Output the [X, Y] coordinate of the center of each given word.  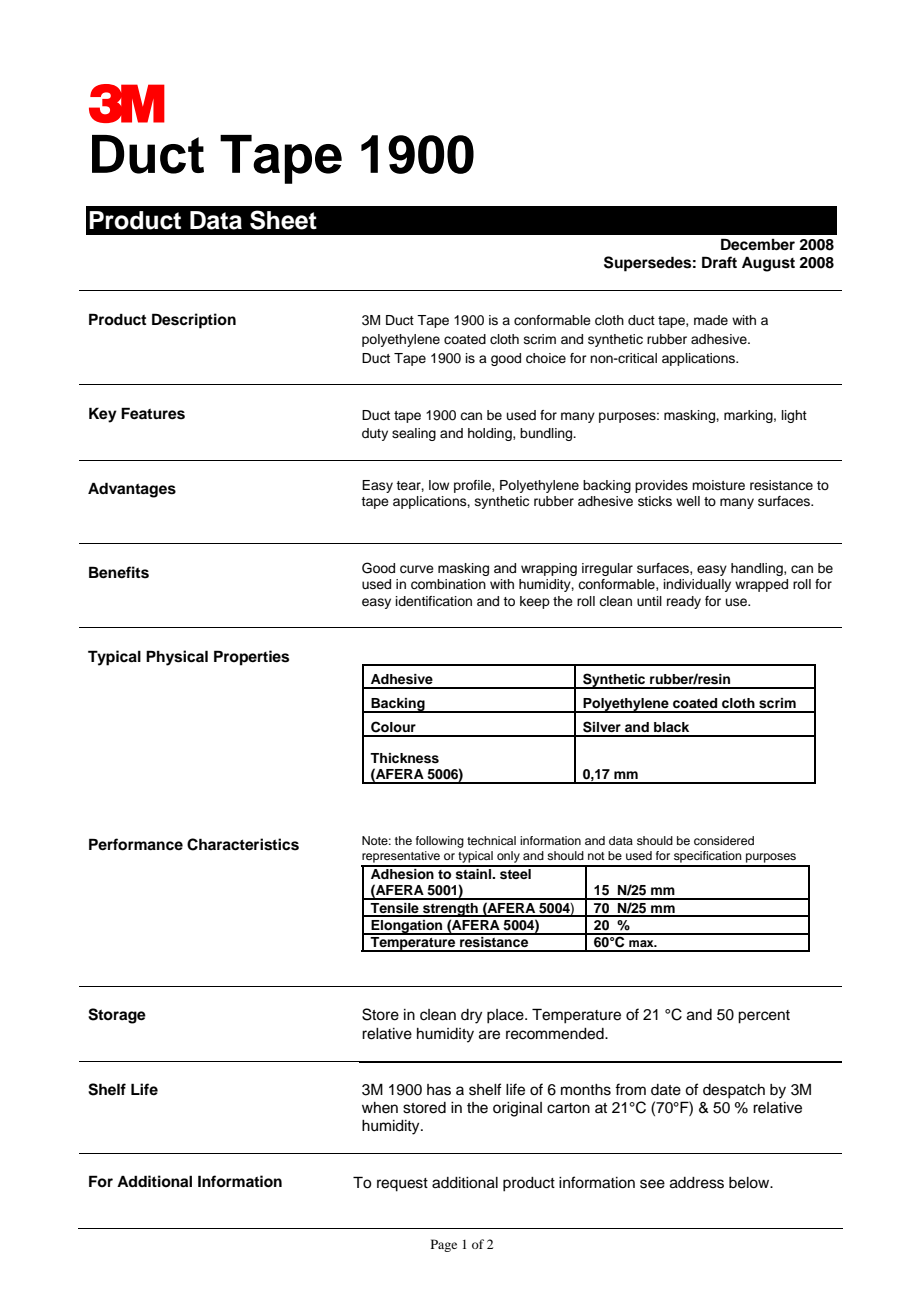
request [402, 1185]
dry [471, 1016]
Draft [719, 262]
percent [764, 1017]
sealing [414, 434]
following [440, 842]
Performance [136, 844]
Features [153, 413]
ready [684, 602]
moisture [718, 485]
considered [724, 840]
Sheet [283, 220]
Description [194, 321]
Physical [177, 658]
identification [434, 601]
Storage [117, 1016]
